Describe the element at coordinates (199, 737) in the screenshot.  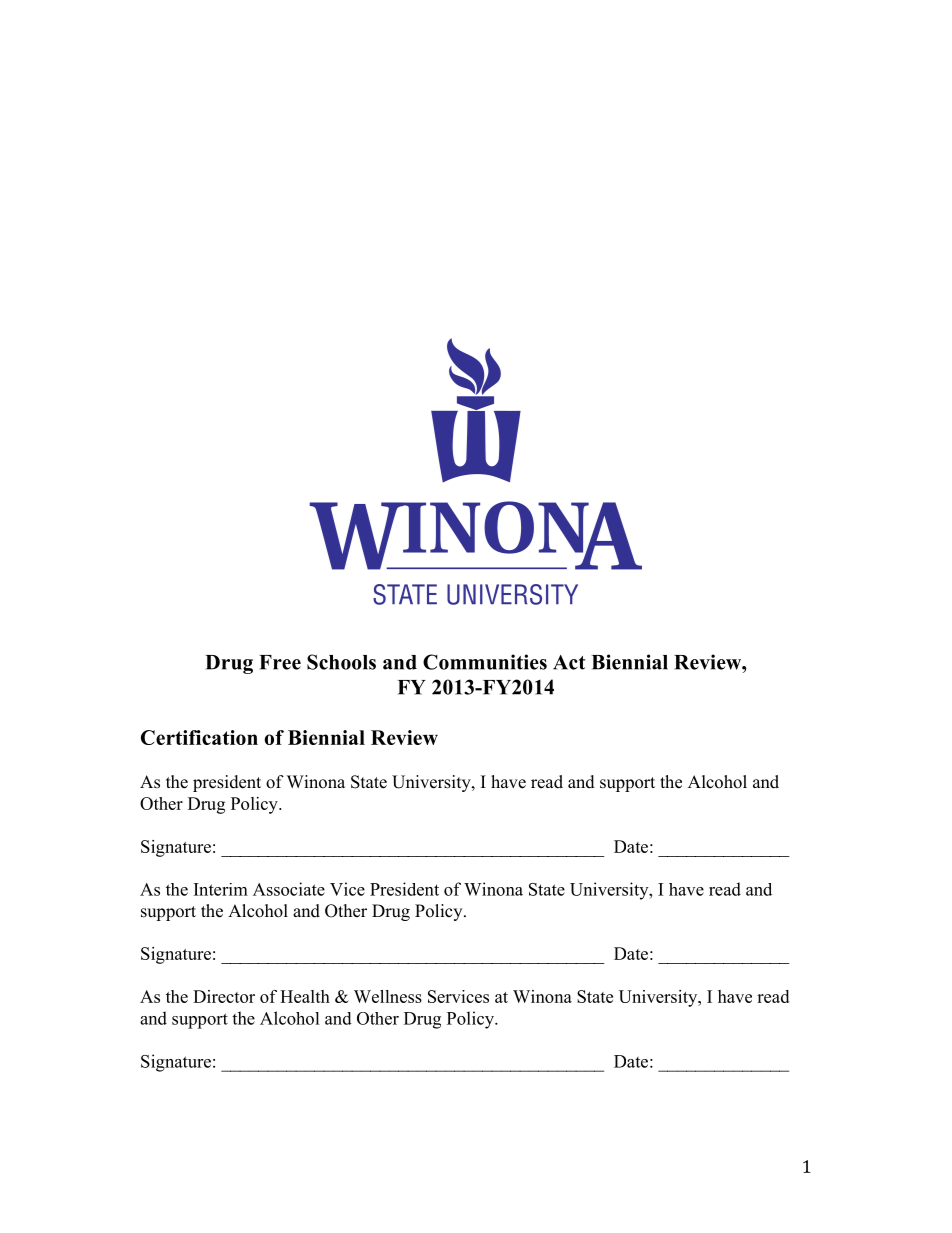
I see `Certification` at that location.
